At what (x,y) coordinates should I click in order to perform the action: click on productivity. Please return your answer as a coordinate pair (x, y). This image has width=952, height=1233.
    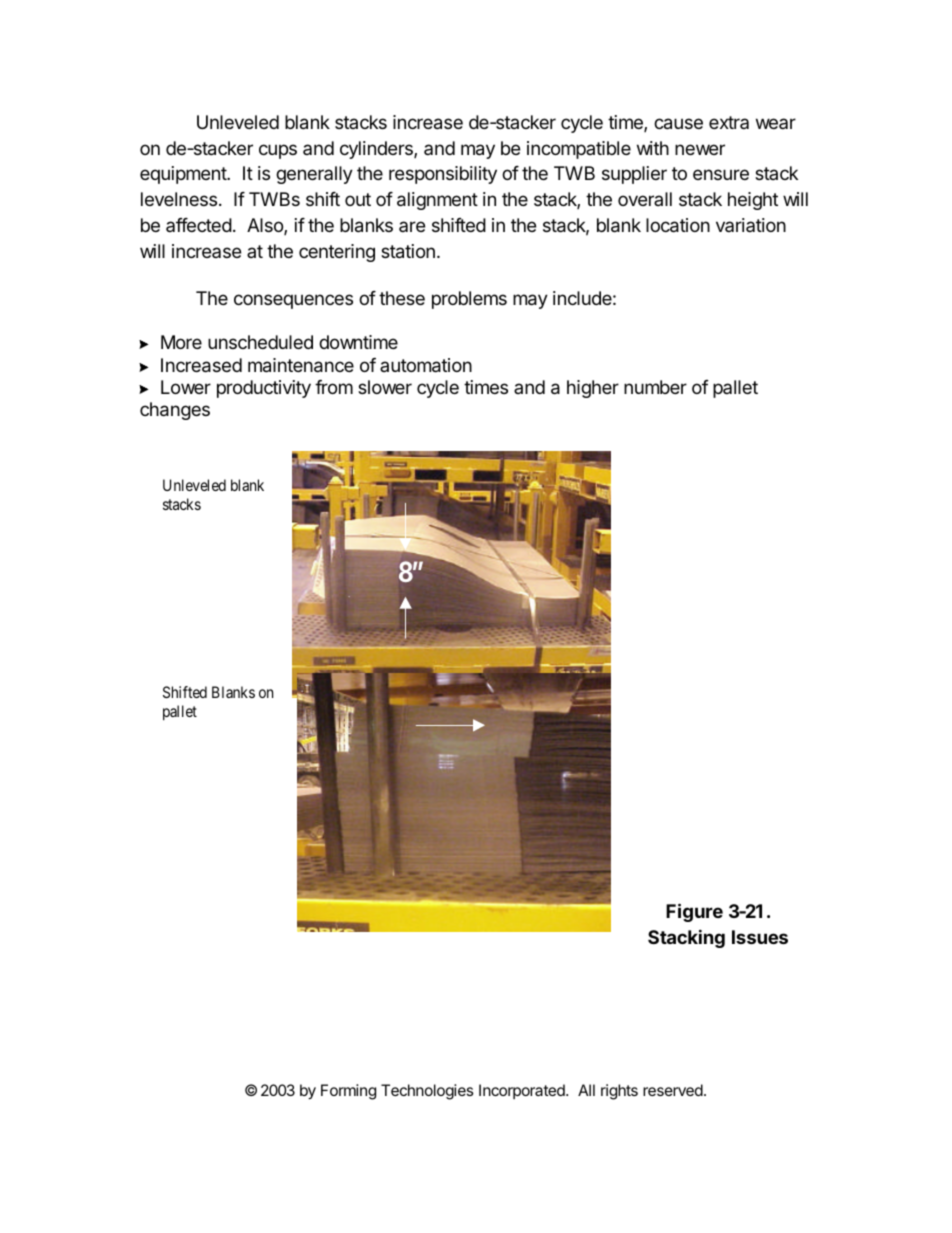
    Looking at the image, I should click on (264, 389).
